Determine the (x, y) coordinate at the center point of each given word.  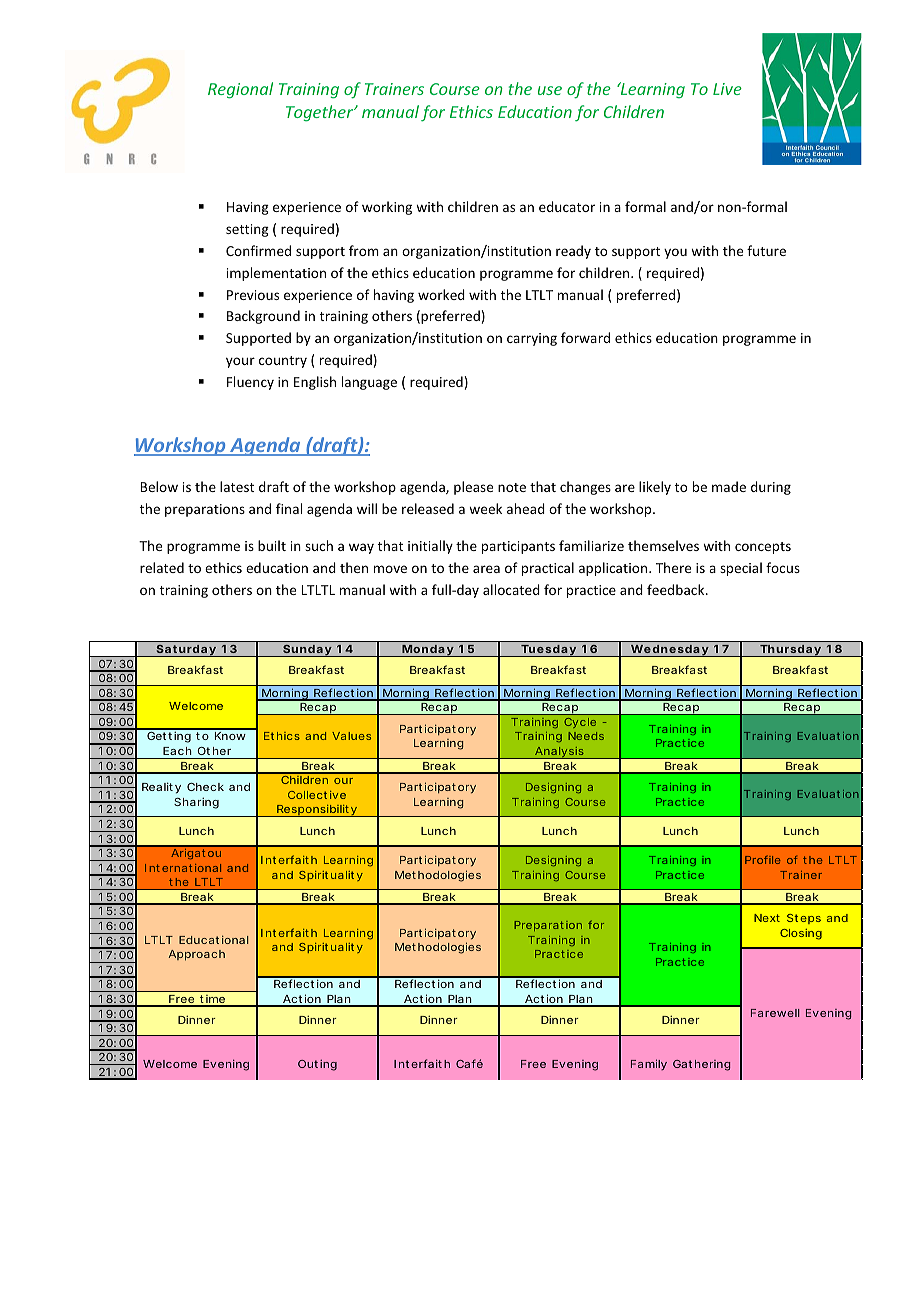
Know (230, 736)
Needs (586, 736)
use (550, 90)
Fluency (250, 383)
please (473, 488)
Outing (317, 1065)
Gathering (701, 1065)
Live (727, 89)
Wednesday (669, 651)
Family (649, 1064)
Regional (240, 90)
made (729, 486)
